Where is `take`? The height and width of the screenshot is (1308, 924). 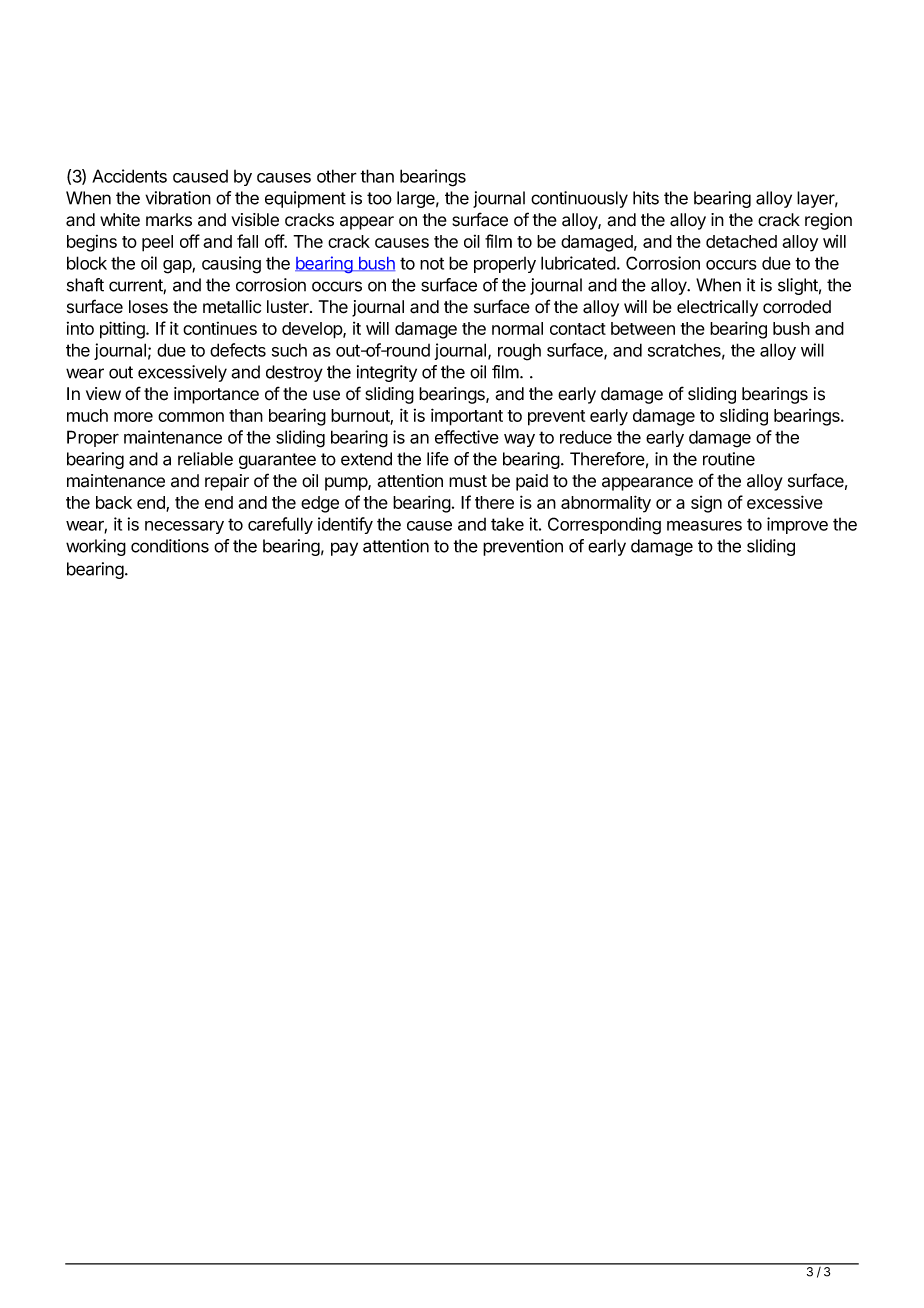
take is located at coordinates (507, 524).
